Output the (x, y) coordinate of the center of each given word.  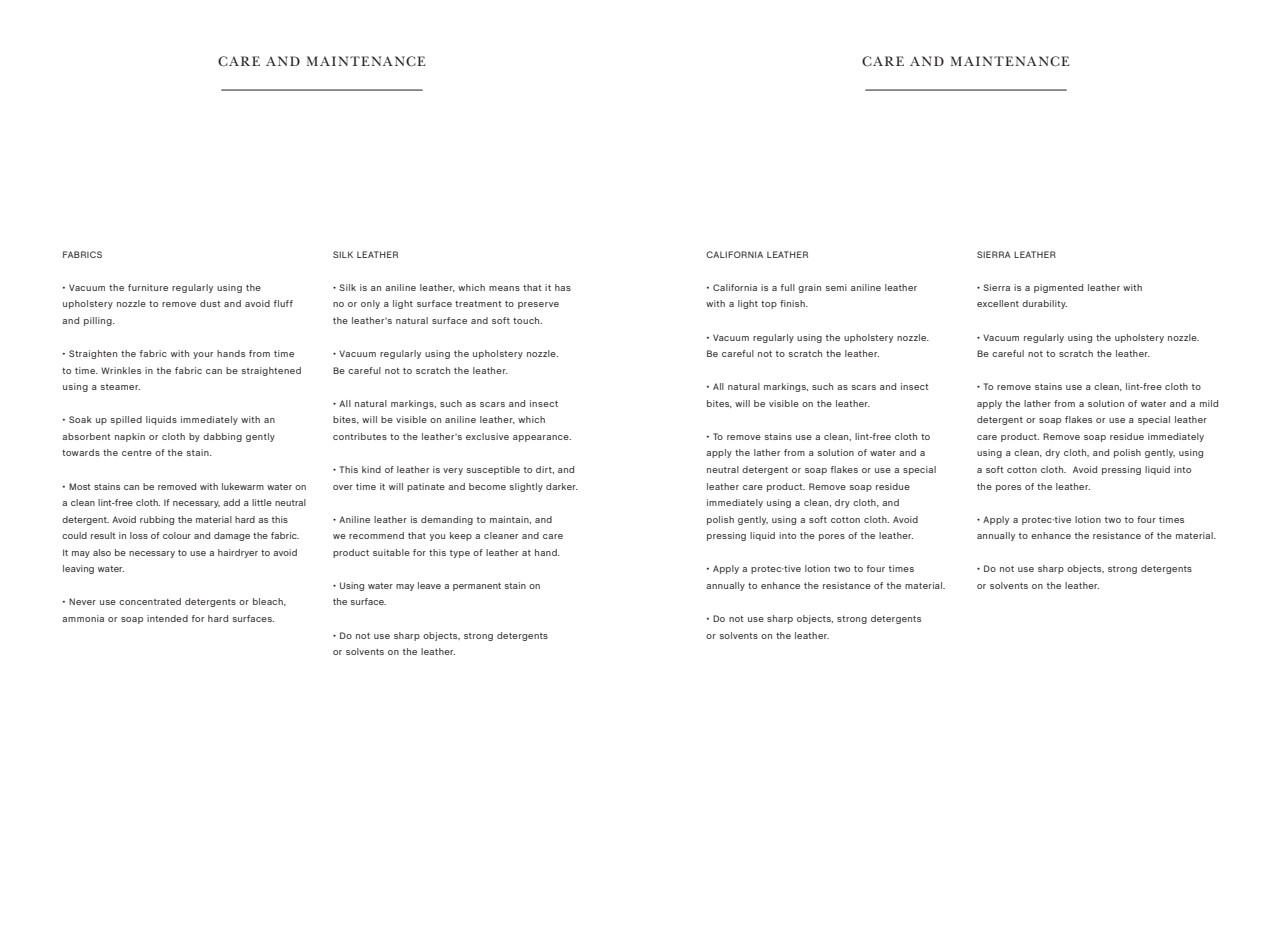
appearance (542, 438)
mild (1209, 403)
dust (210, 303)
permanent (477, 587)
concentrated (150, 601)
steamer (120, 387)
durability (1044, 304)
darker (562, 486)
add (231, 502)
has (563, 287)
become (487, 486)
